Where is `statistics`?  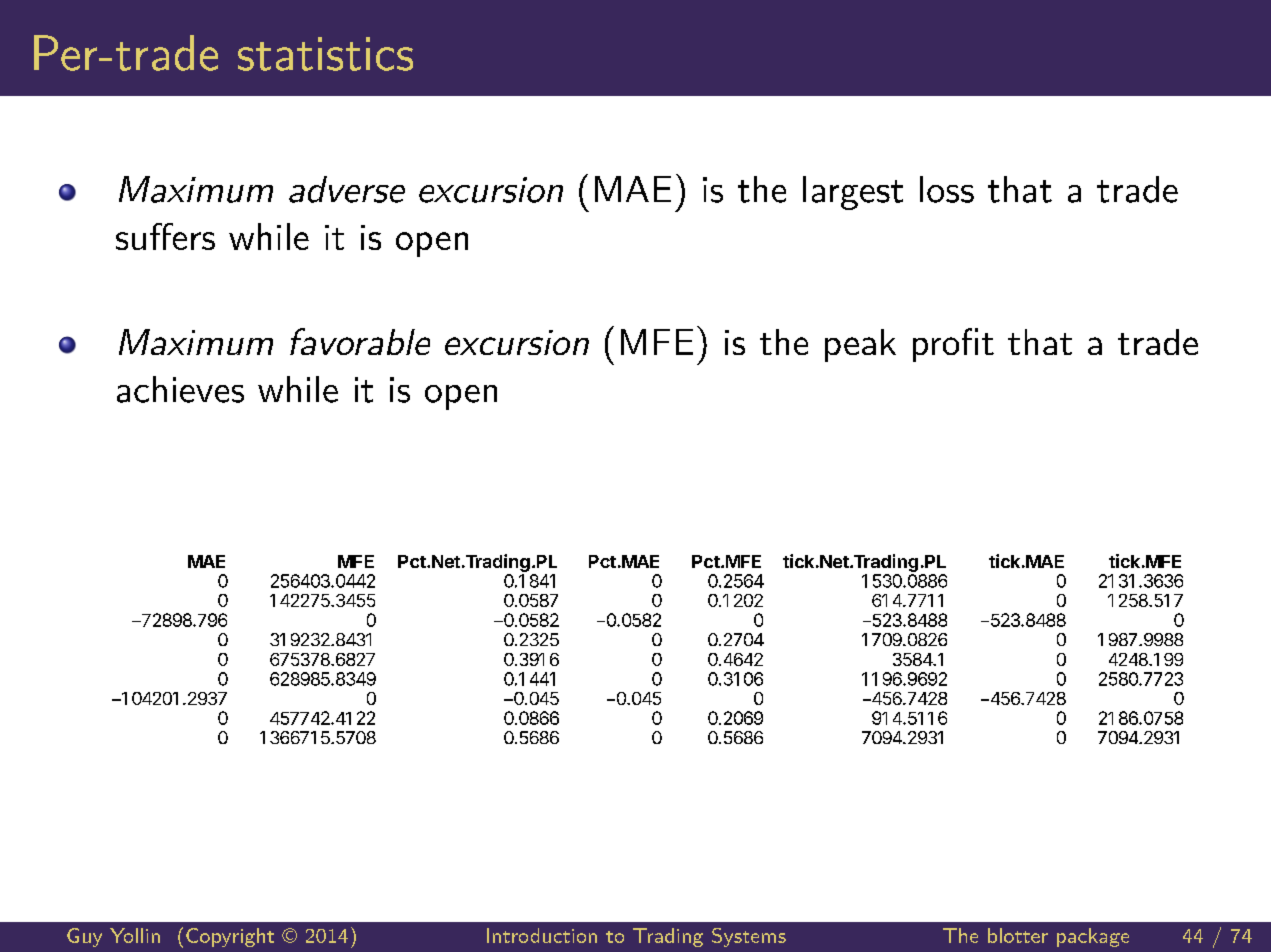 statistics is located at coordinates (325, 54).
